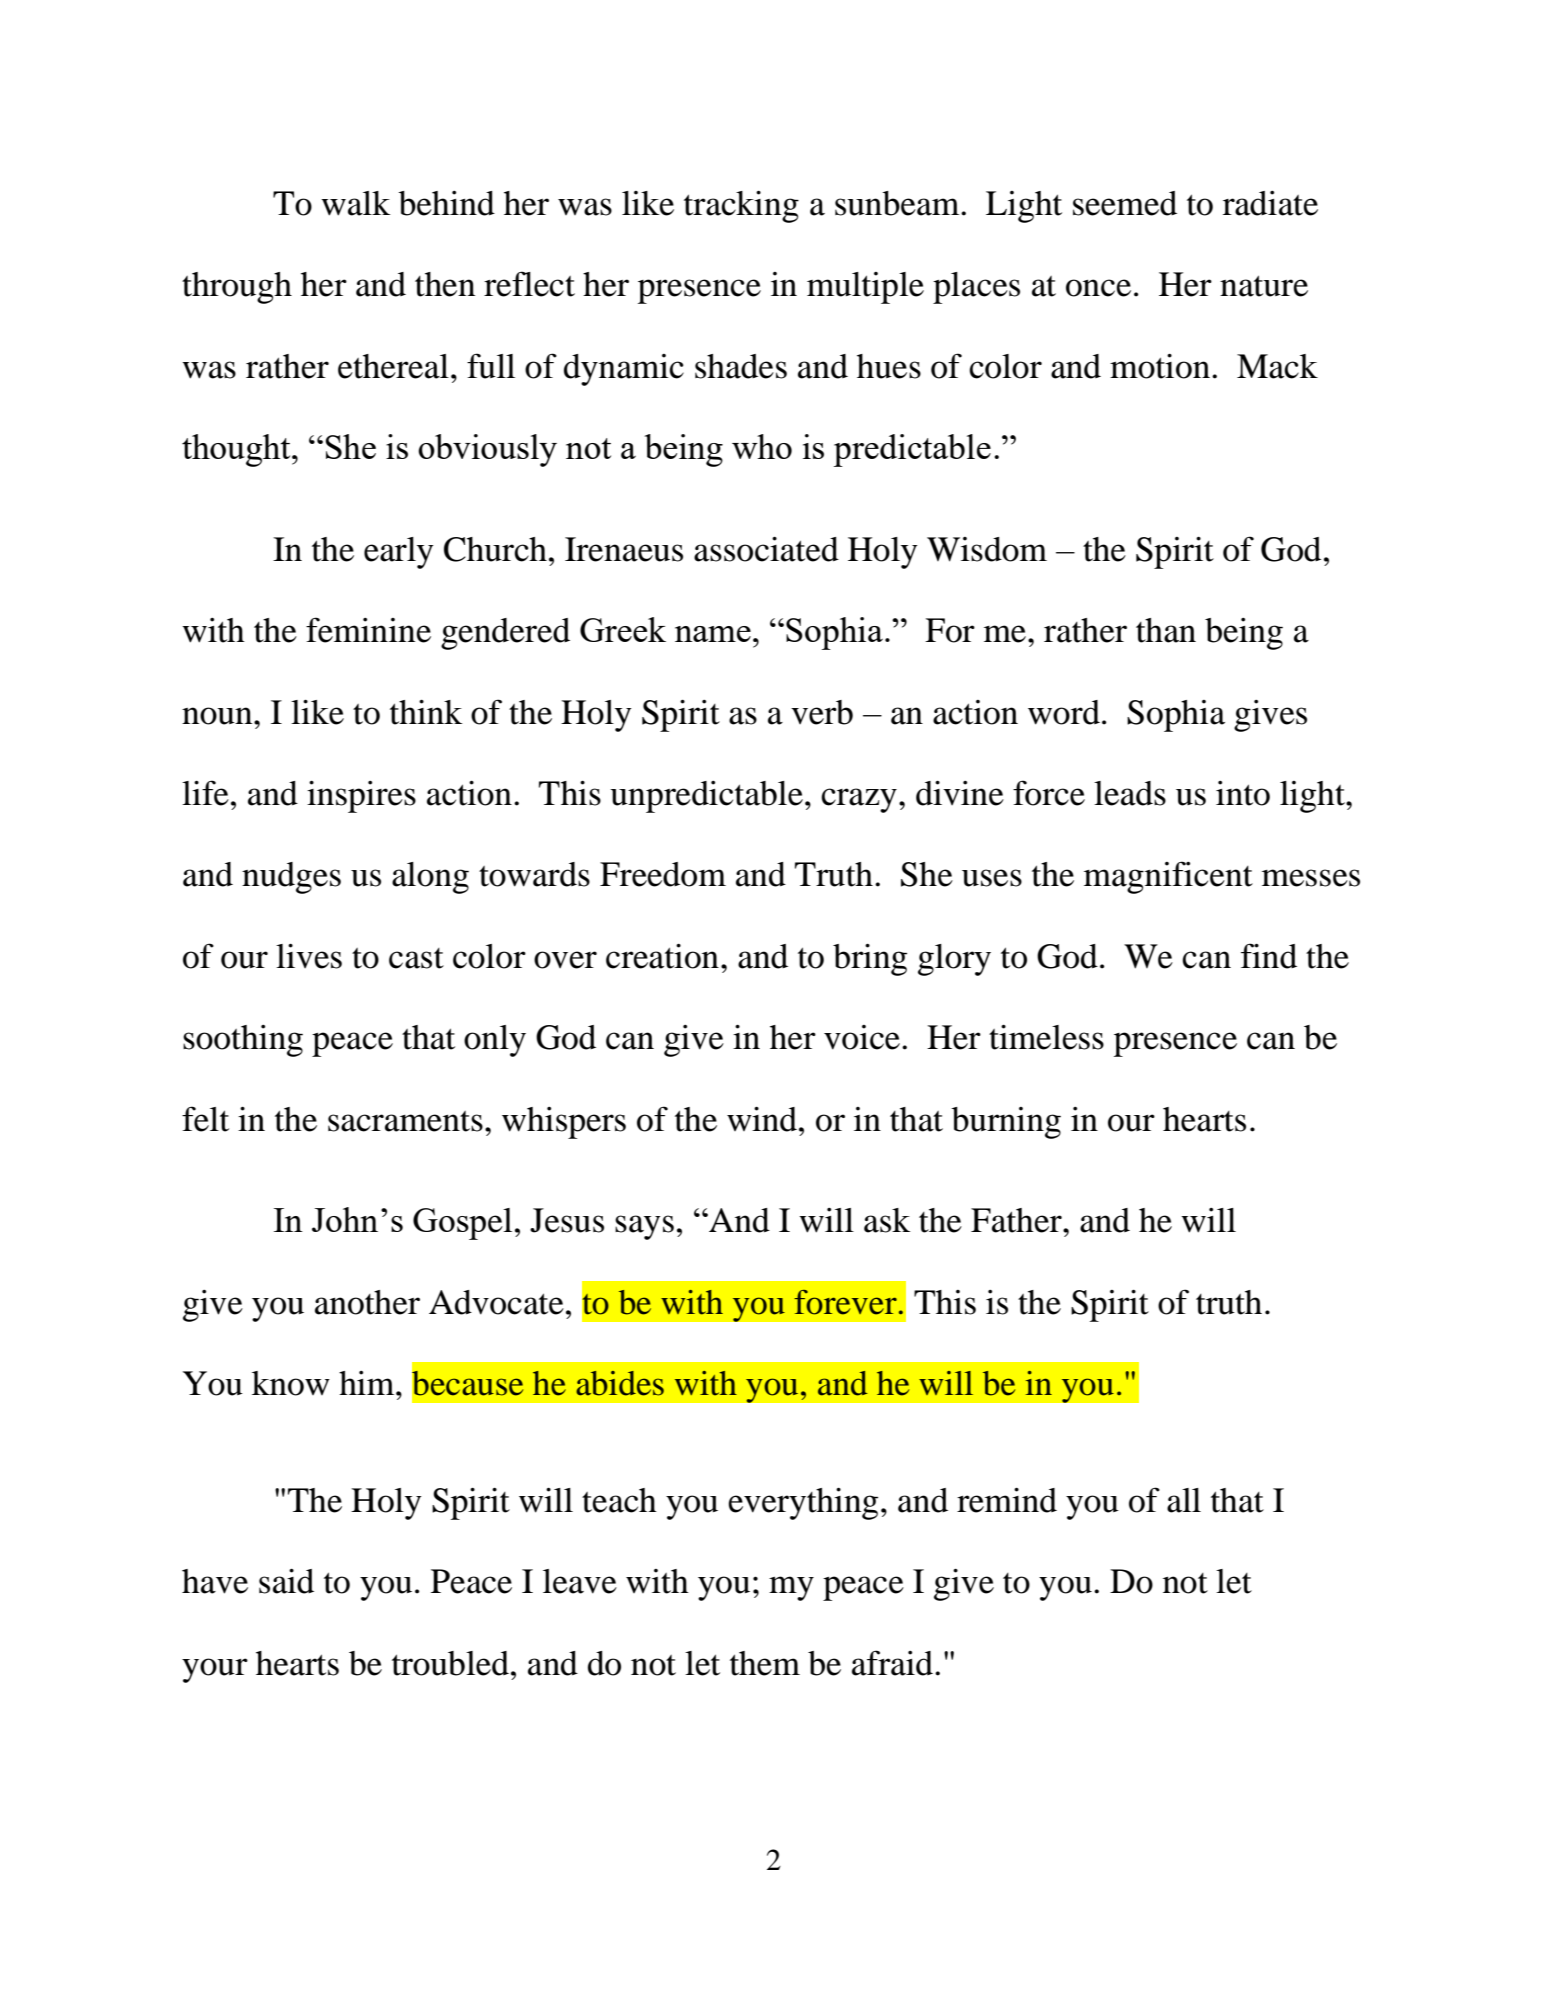  What do you see at coordinates (741, 206) in the screenshot?
I see `tracking` at bounding box center [741, 206].
